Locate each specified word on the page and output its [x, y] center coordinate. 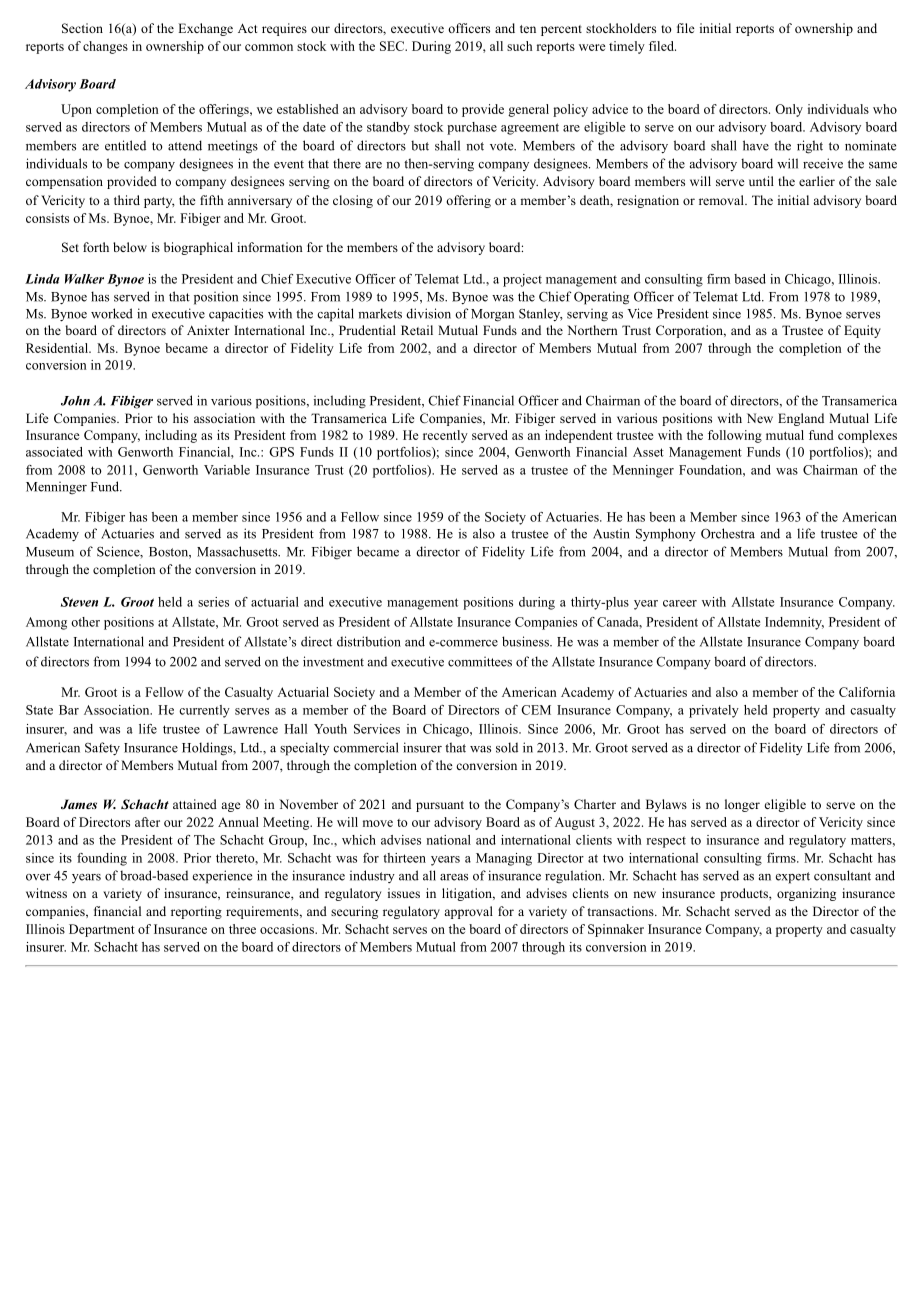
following [735, 436]
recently [445, 436]
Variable [227, 470]
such [519, 46]
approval [468, 912]
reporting [196, 912]
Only [789, 110]
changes [105, 47]
